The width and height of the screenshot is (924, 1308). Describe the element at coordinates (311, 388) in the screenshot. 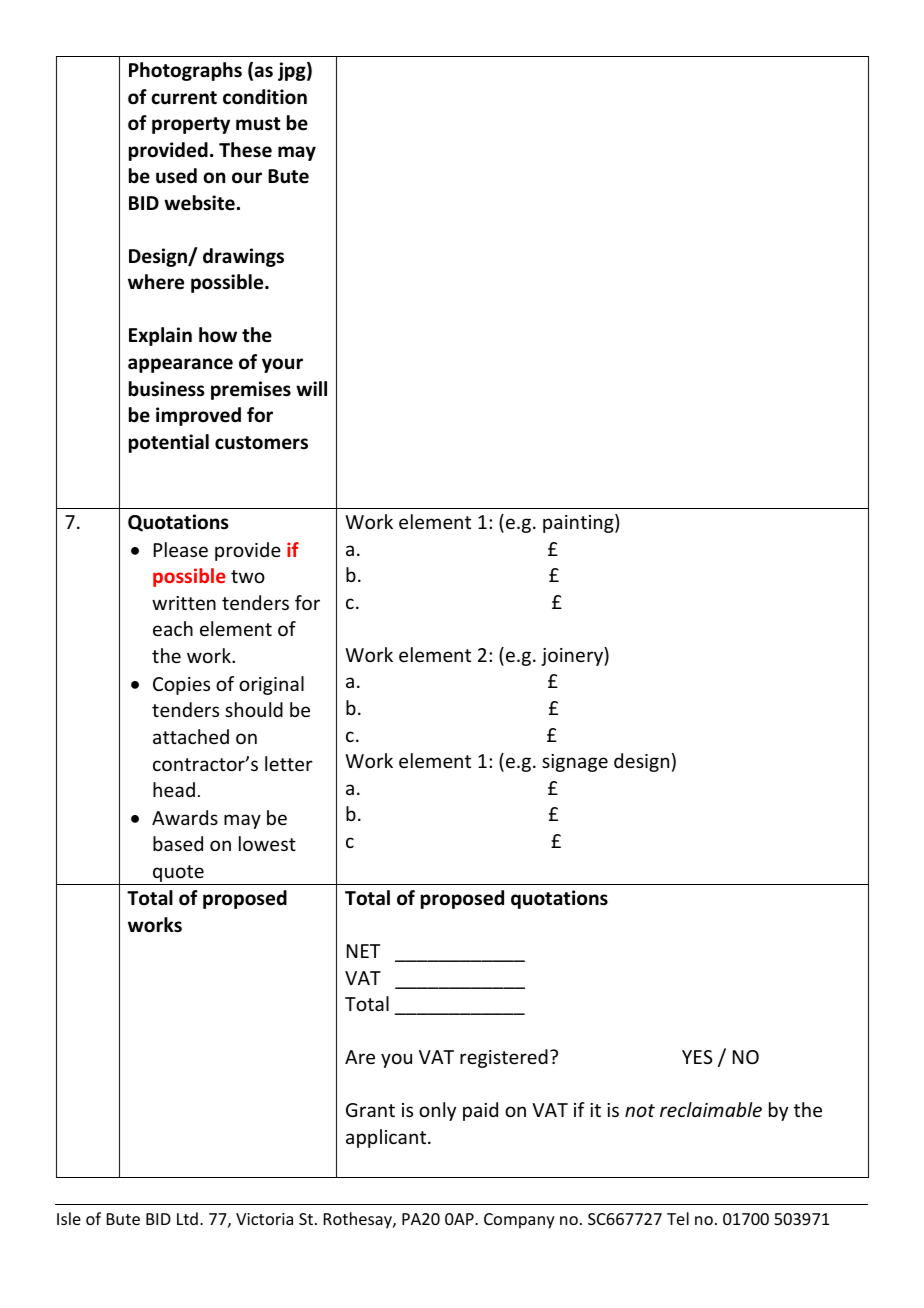

I see `will` at that location.
